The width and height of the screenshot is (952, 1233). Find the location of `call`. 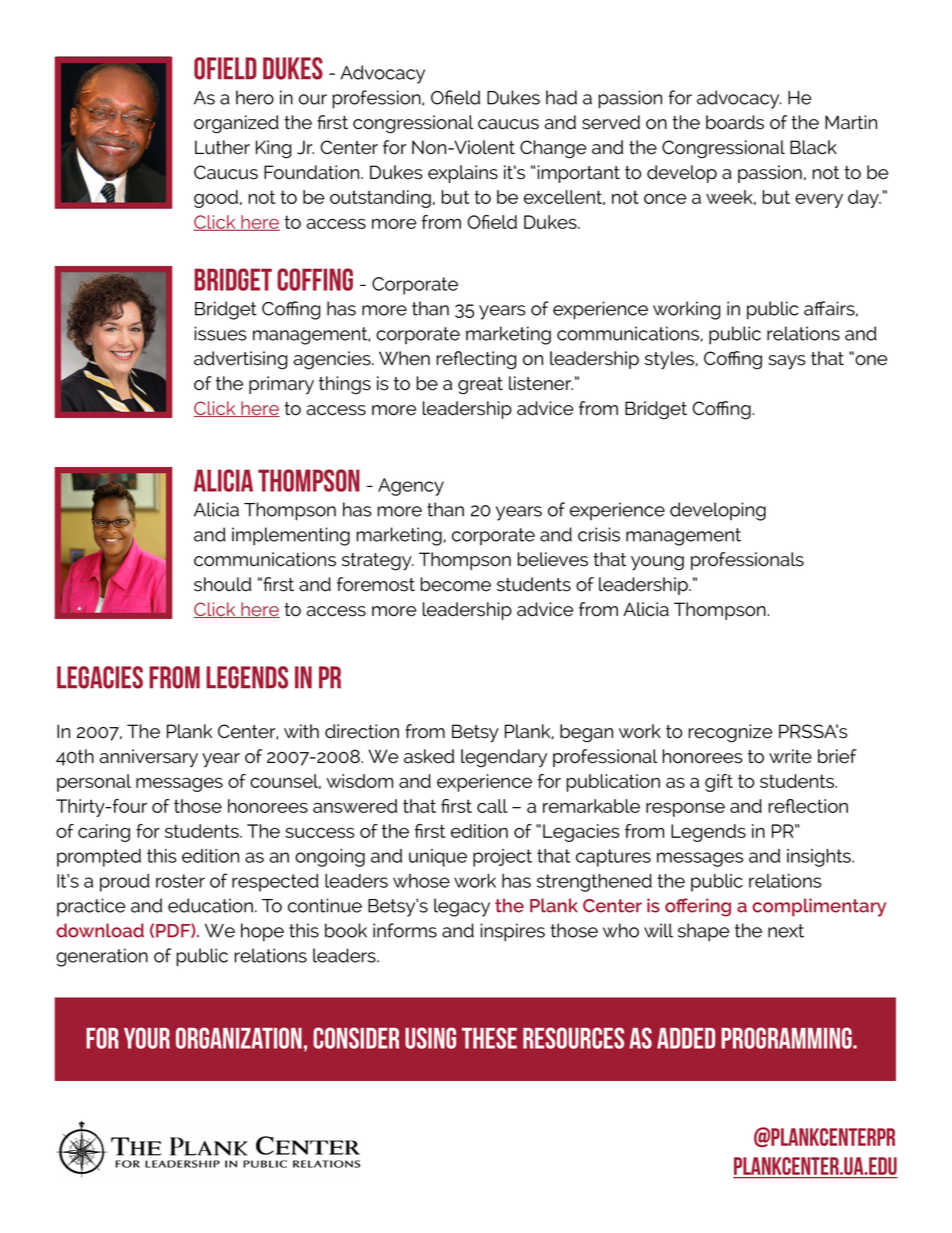

call is located at coordinates (492, 806).
